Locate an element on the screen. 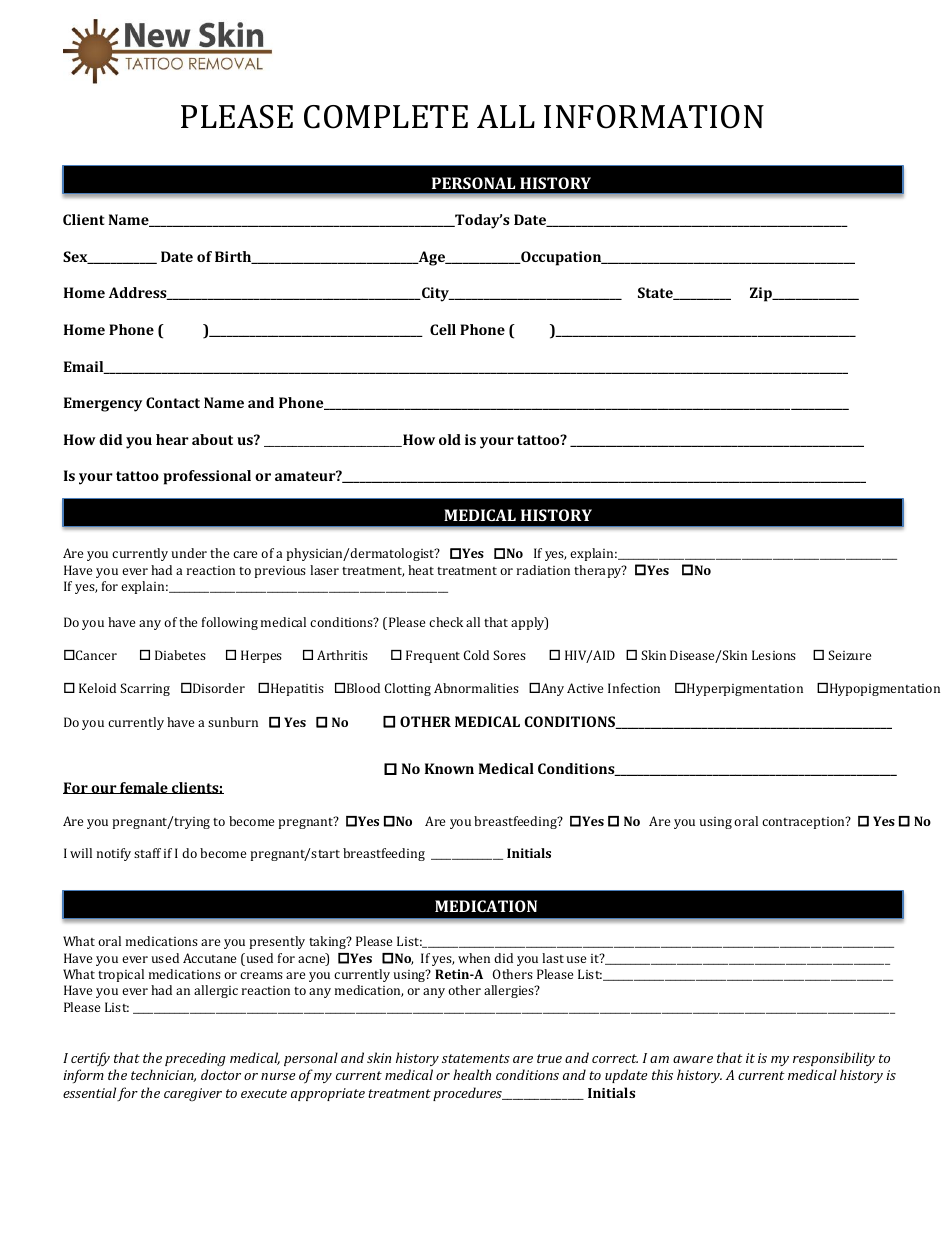  COMPLETE is located at coordinates (386, 117).
